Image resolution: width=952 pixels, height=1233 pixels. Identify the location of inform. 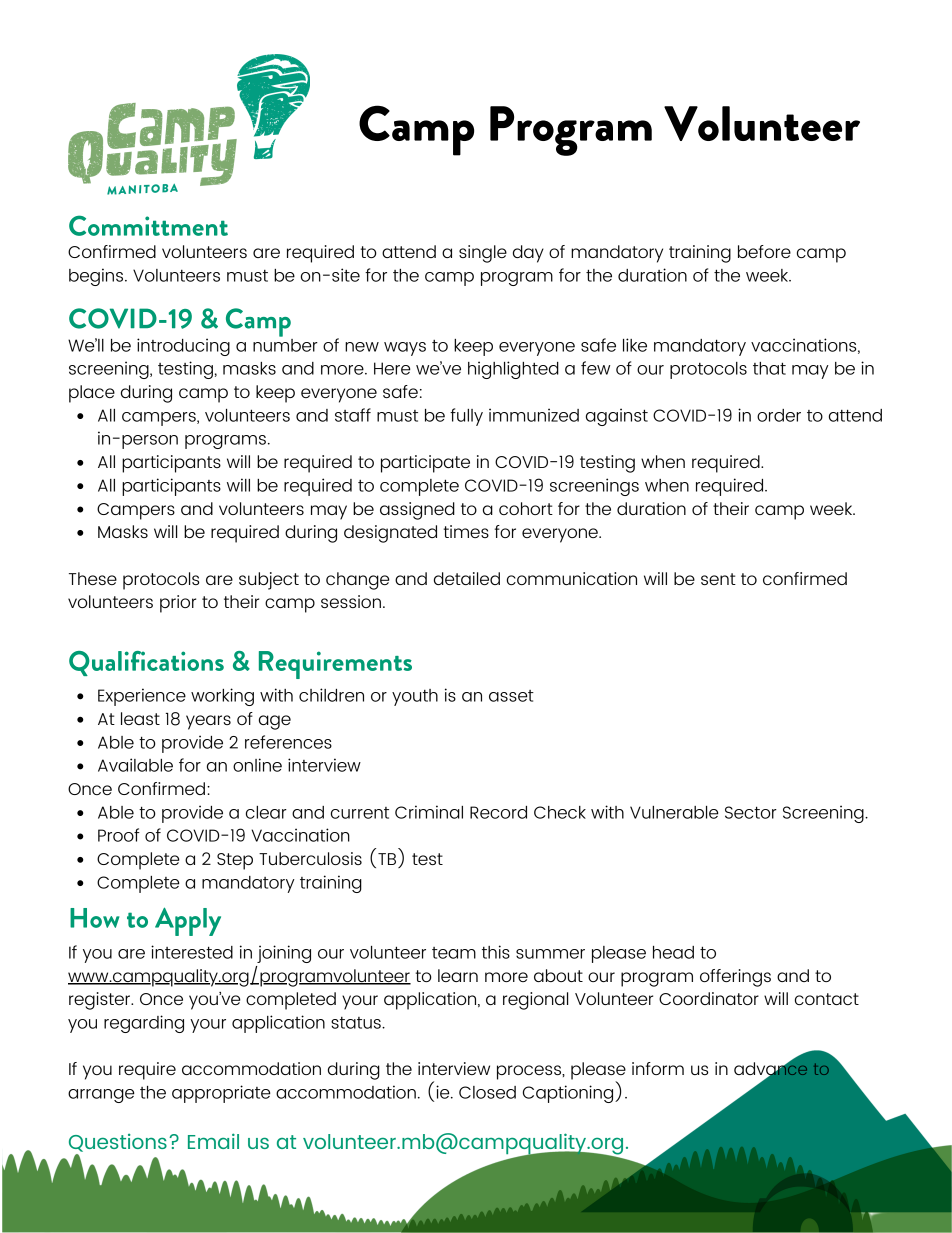
(658, 1068).
